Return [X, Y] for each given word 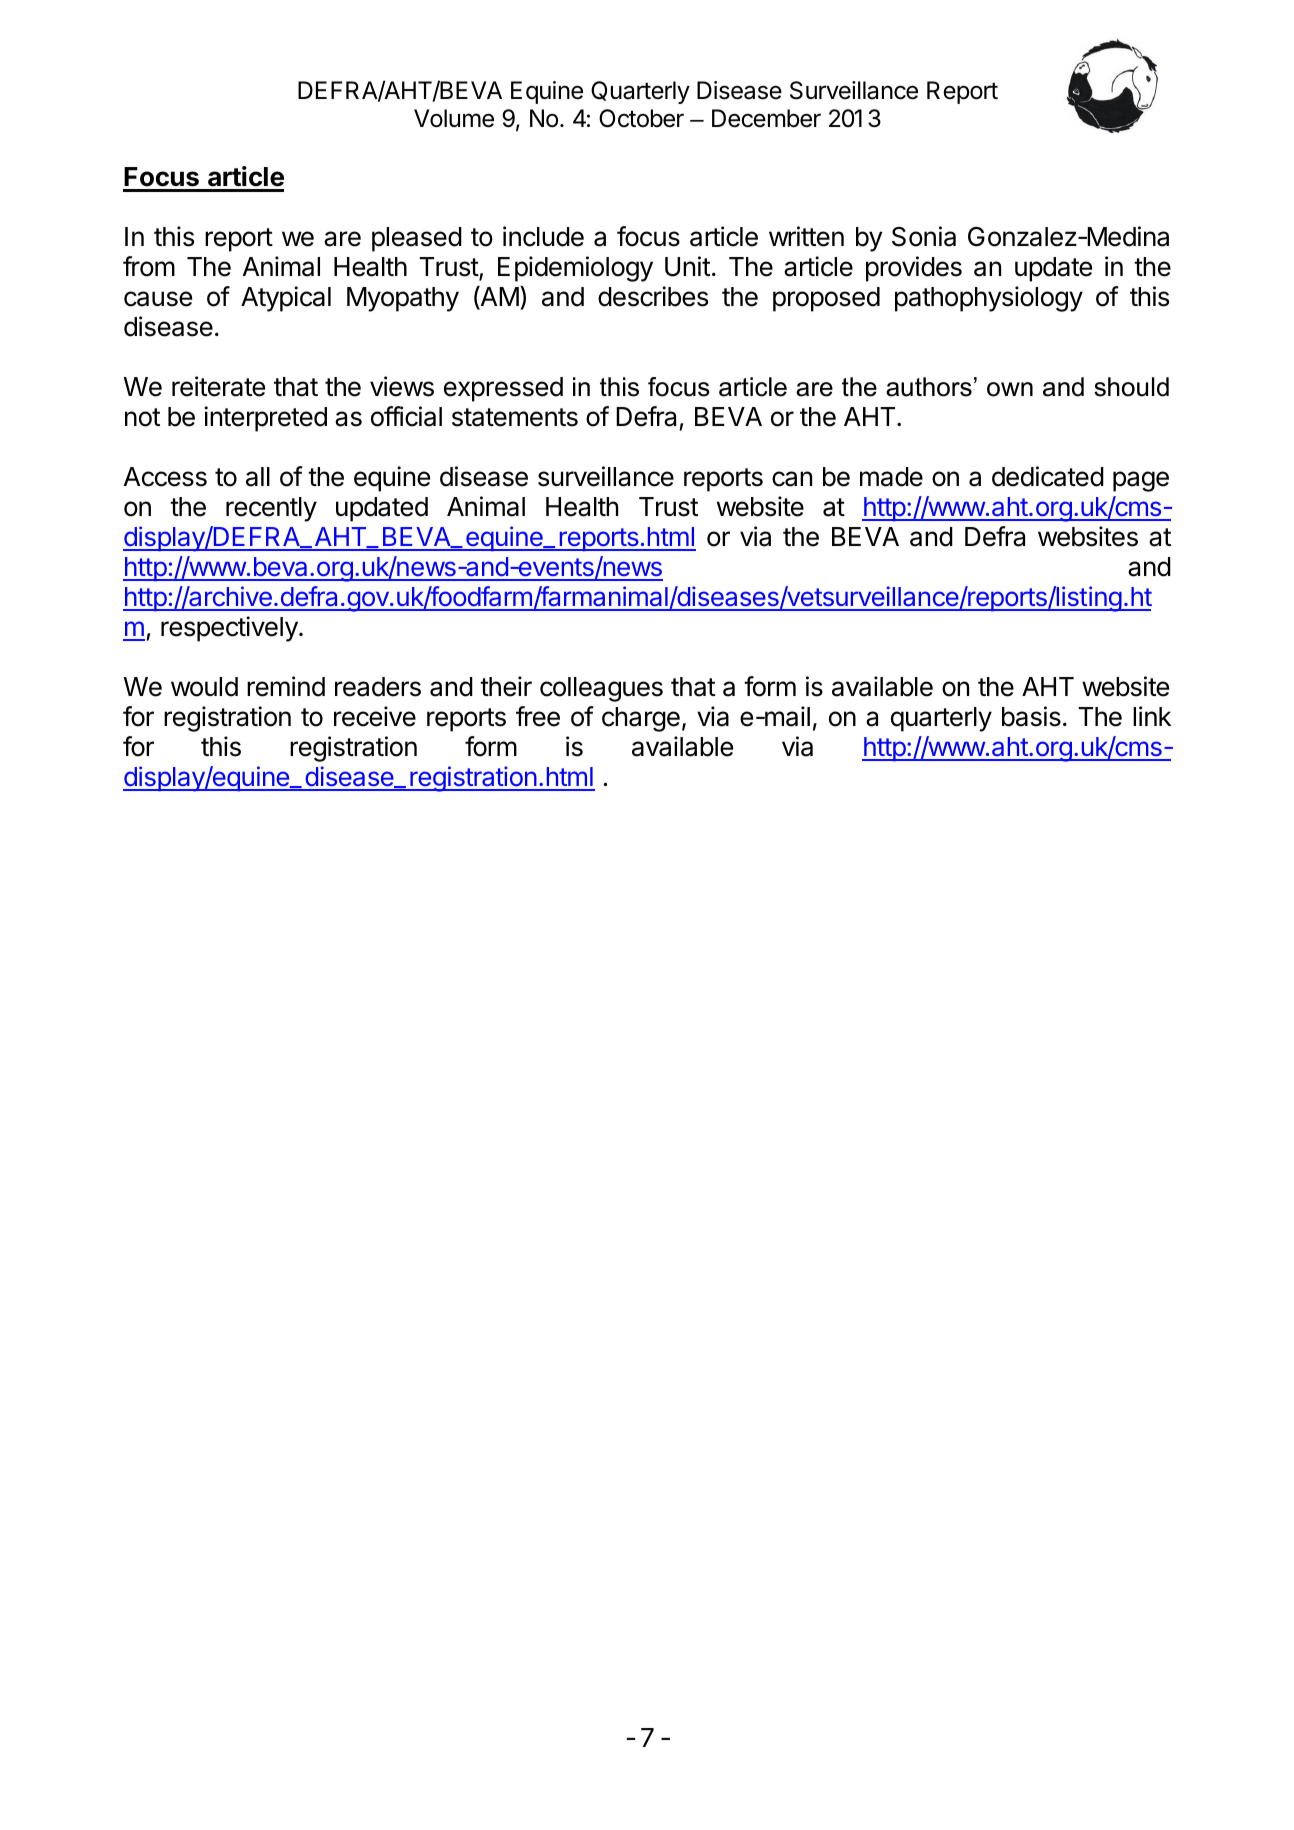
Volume [454, 118]
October [641, 118]
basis [1031, 716]
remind [286, 686]
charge [641, 719]
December [766, 118]
